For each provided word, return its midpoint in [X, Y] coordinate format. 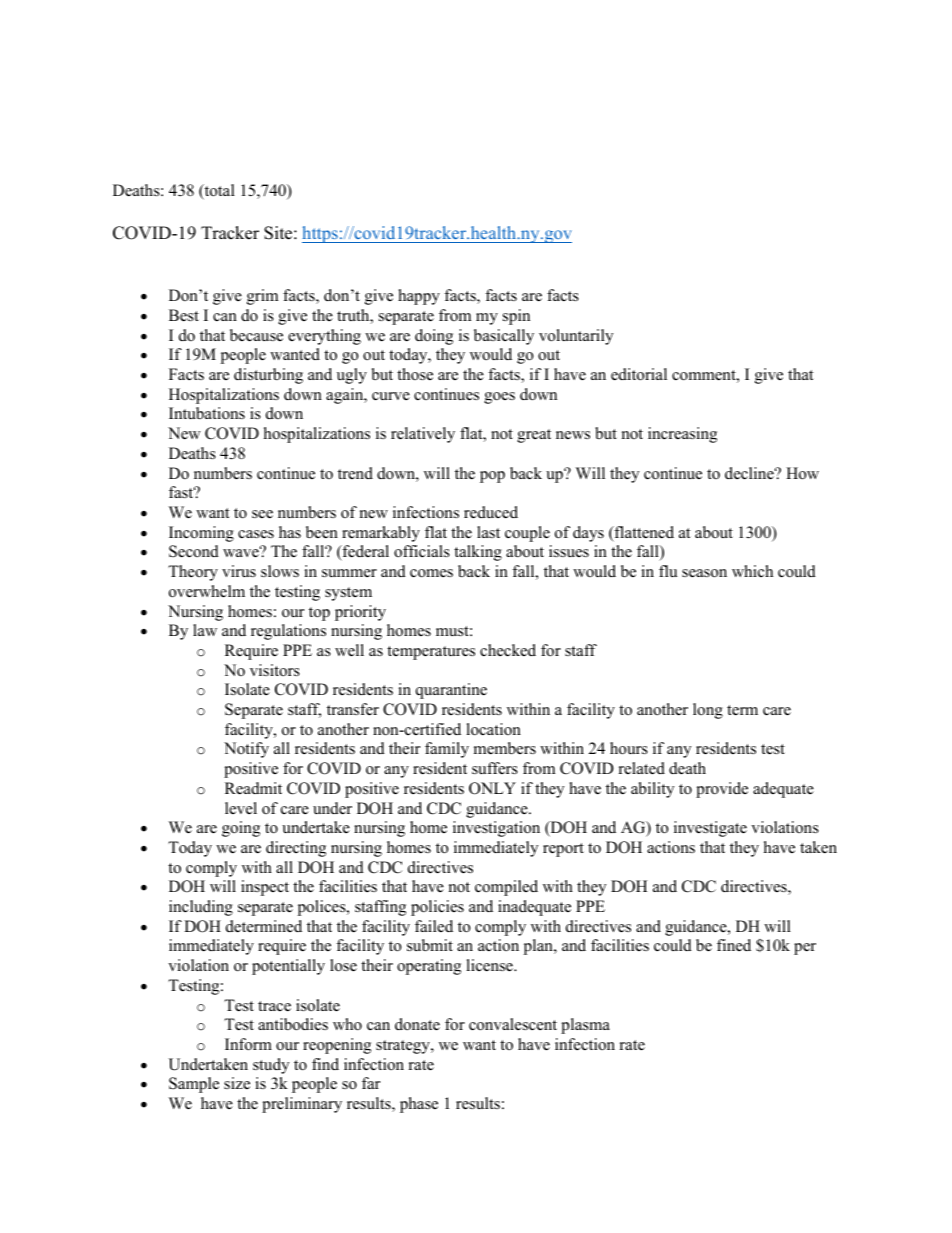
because [256, 335]
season [704, 573]
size [237, 1083]
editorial [639, 374]
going [241, 829]
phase [419, 1105]
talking [478, 553]
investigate [710, 829]
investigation [496, 829]
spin [516, 317]
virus [239, 571]
